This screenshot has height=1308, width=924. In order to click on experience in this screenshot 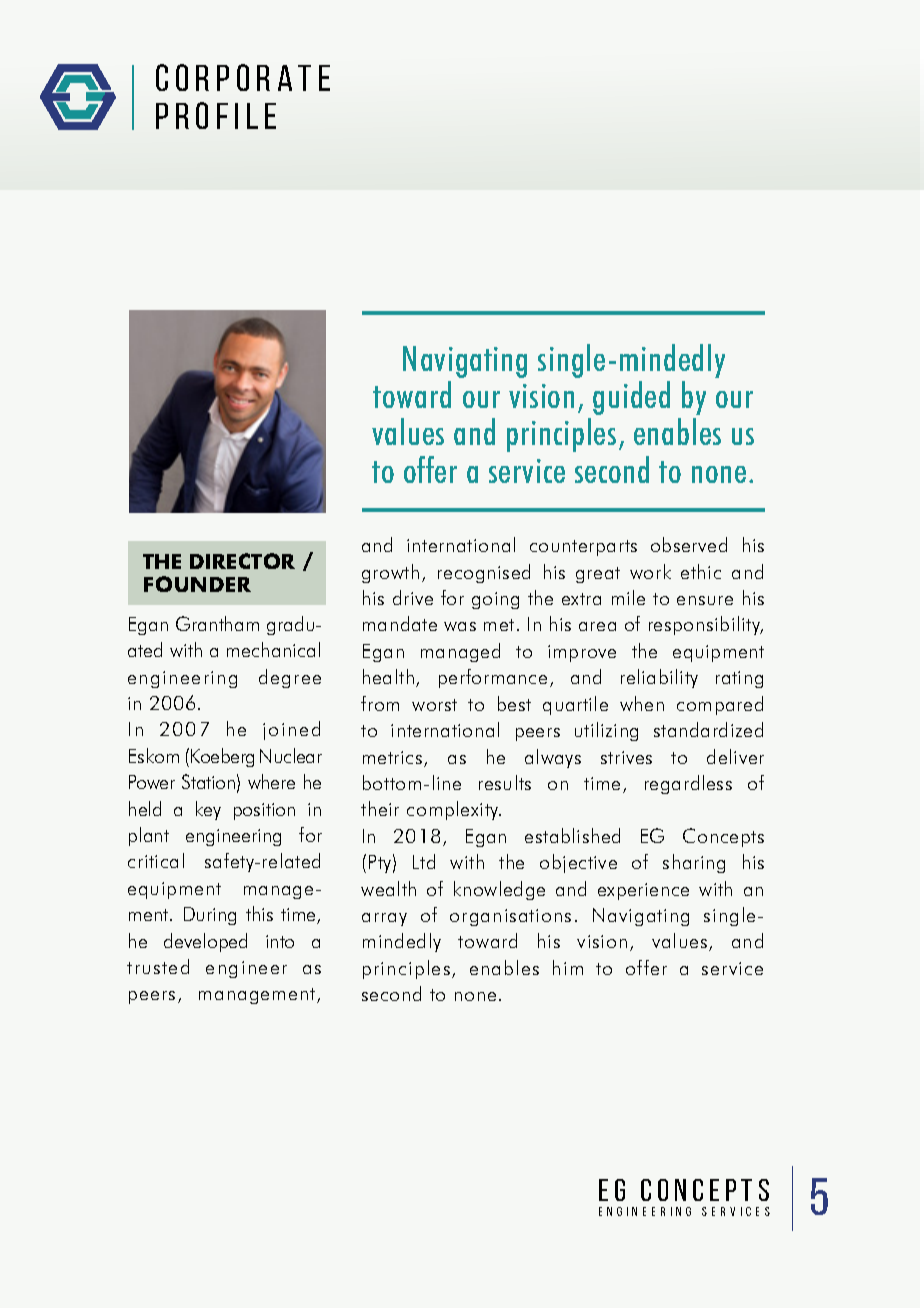, I will do `click(643, 891)`.
